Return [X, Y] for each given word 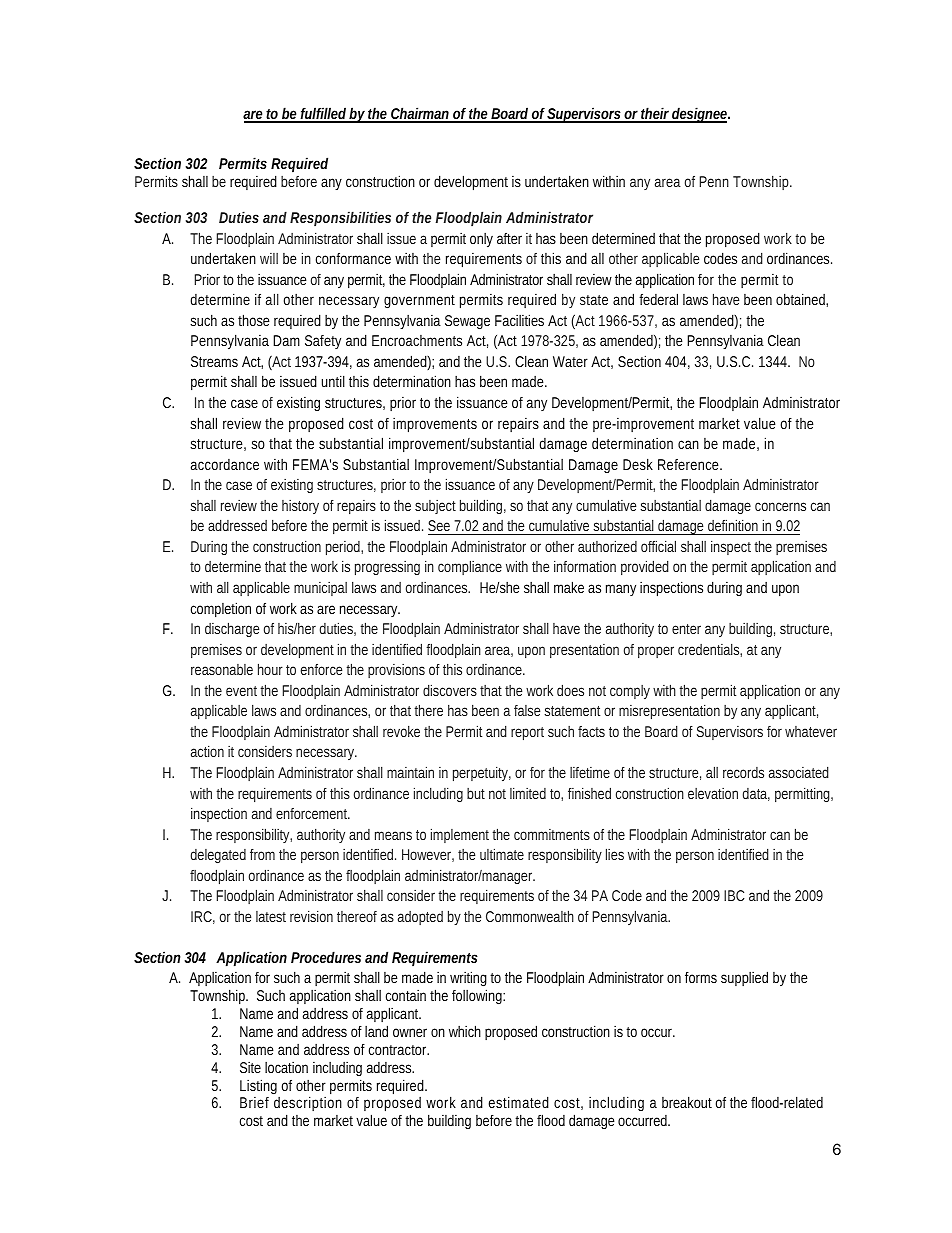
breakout [687, 1102]
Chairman [419, 114]
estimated [519, 1102]
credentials [709, 649]
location [286, 1067]
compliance [470, 567]
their [654, 114]
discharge [232, 629]
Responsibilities [340, 219]
